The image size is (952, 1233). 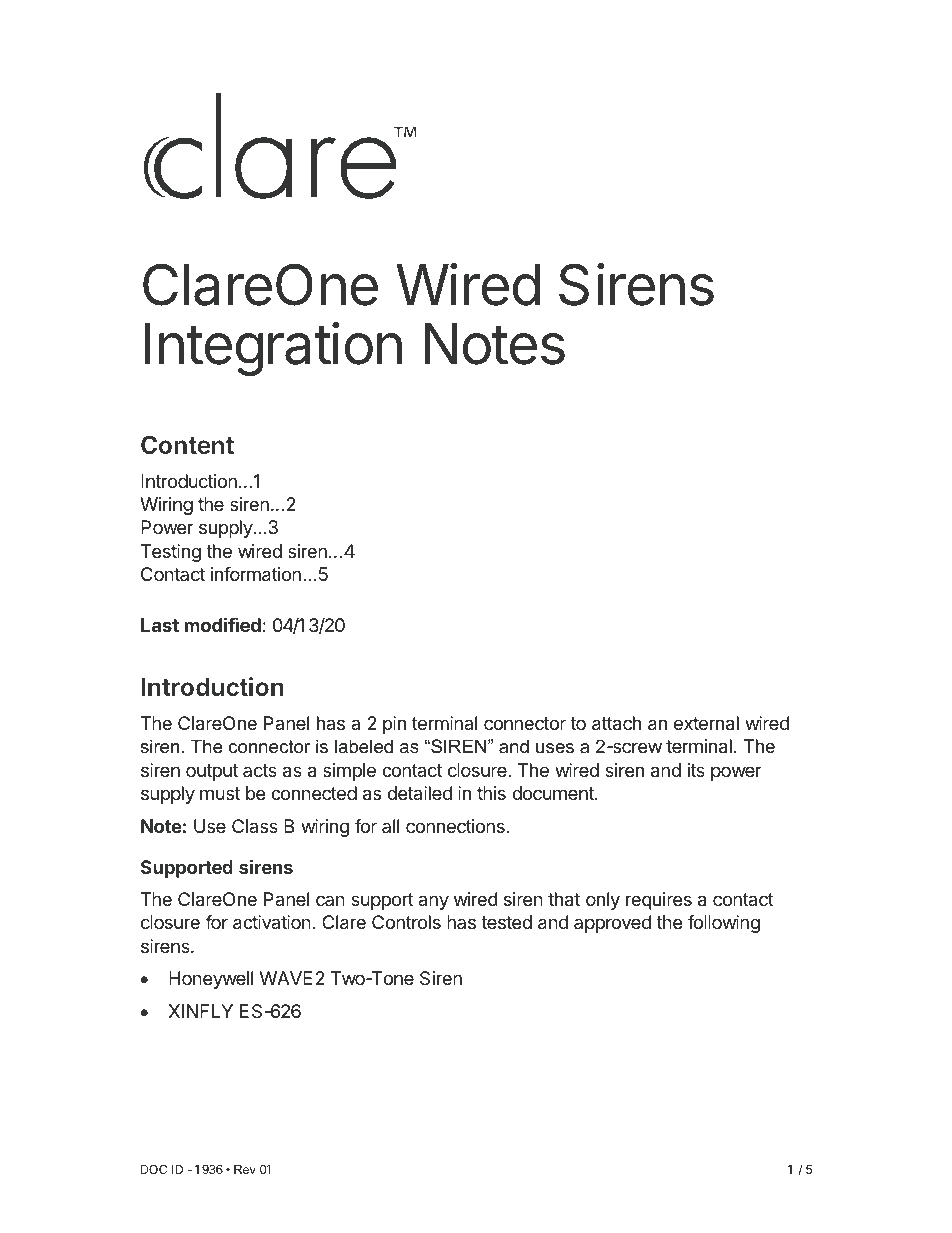 What do you see at coordinates (406, 922) in the image?
I see `Controls` at bounding box center [406, 922].
